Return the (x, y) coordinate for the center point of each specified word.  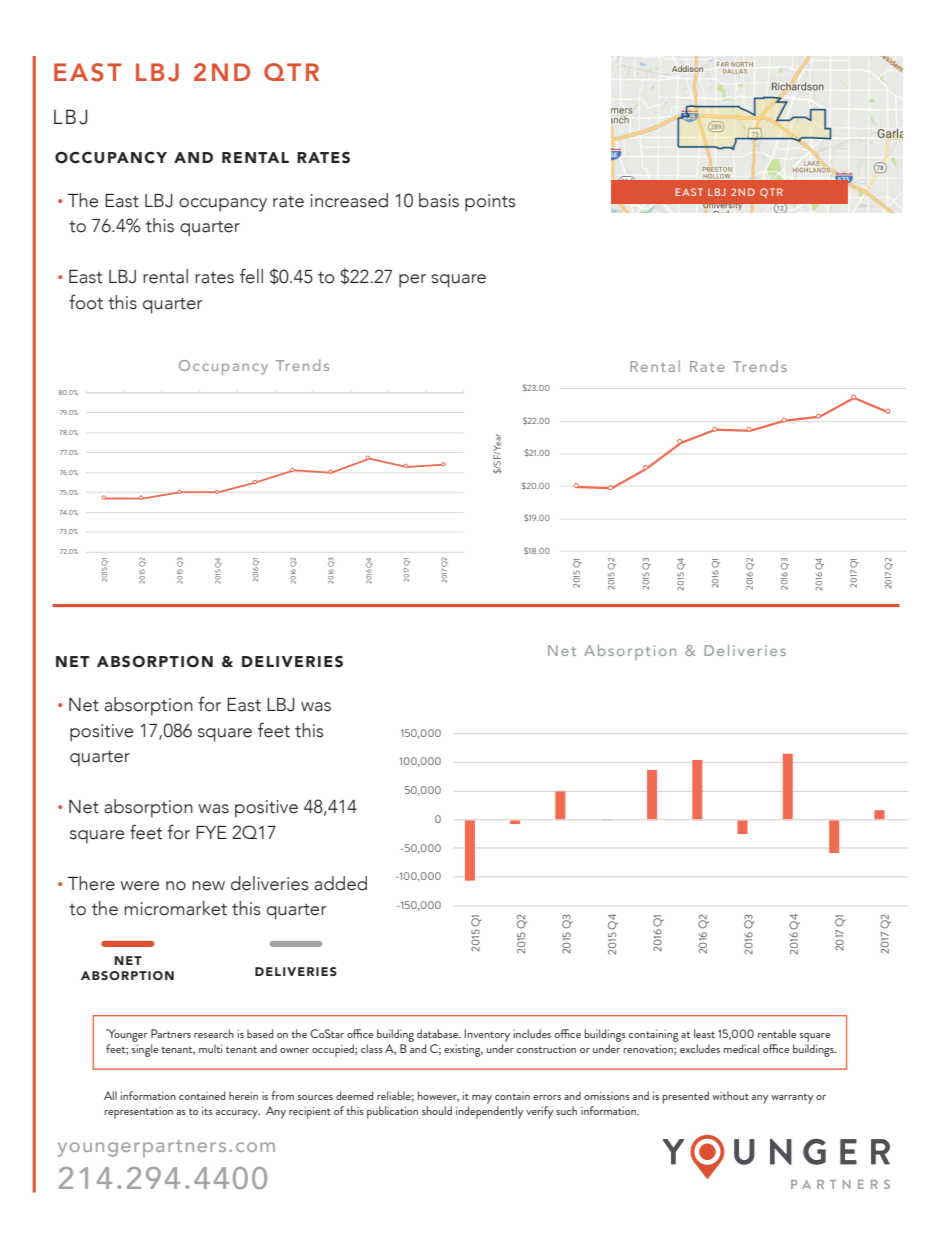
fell (251, 276)
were (139, 886)
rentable (777, 1033)
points (490, 203)
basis (439, 200)
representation (138, 1112)
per (412, 281)
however (438, 1096)
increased (349, 200)
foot (86, 302)
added (340, 883)
